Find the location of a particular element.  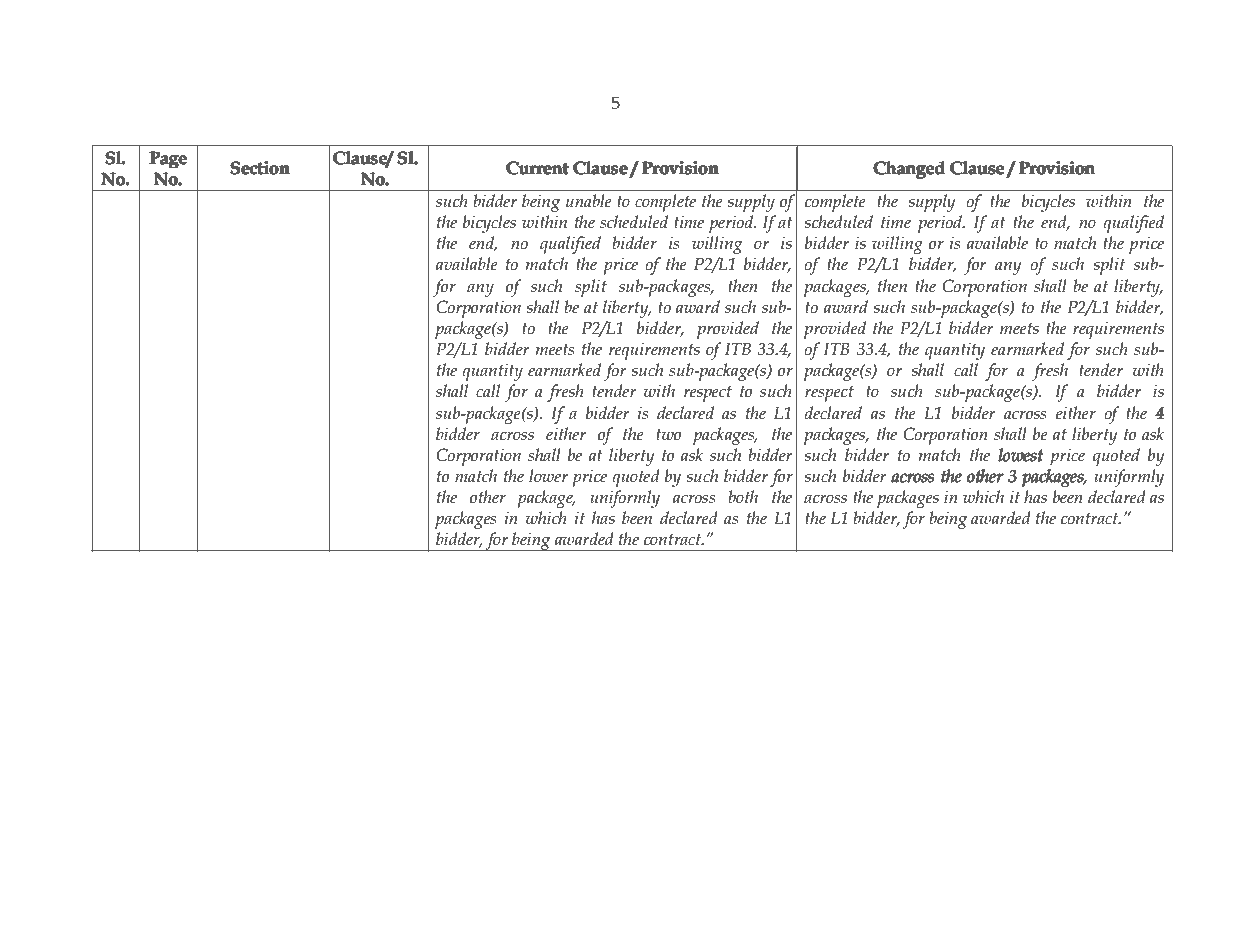

two is located at coordinates (668, 435).
